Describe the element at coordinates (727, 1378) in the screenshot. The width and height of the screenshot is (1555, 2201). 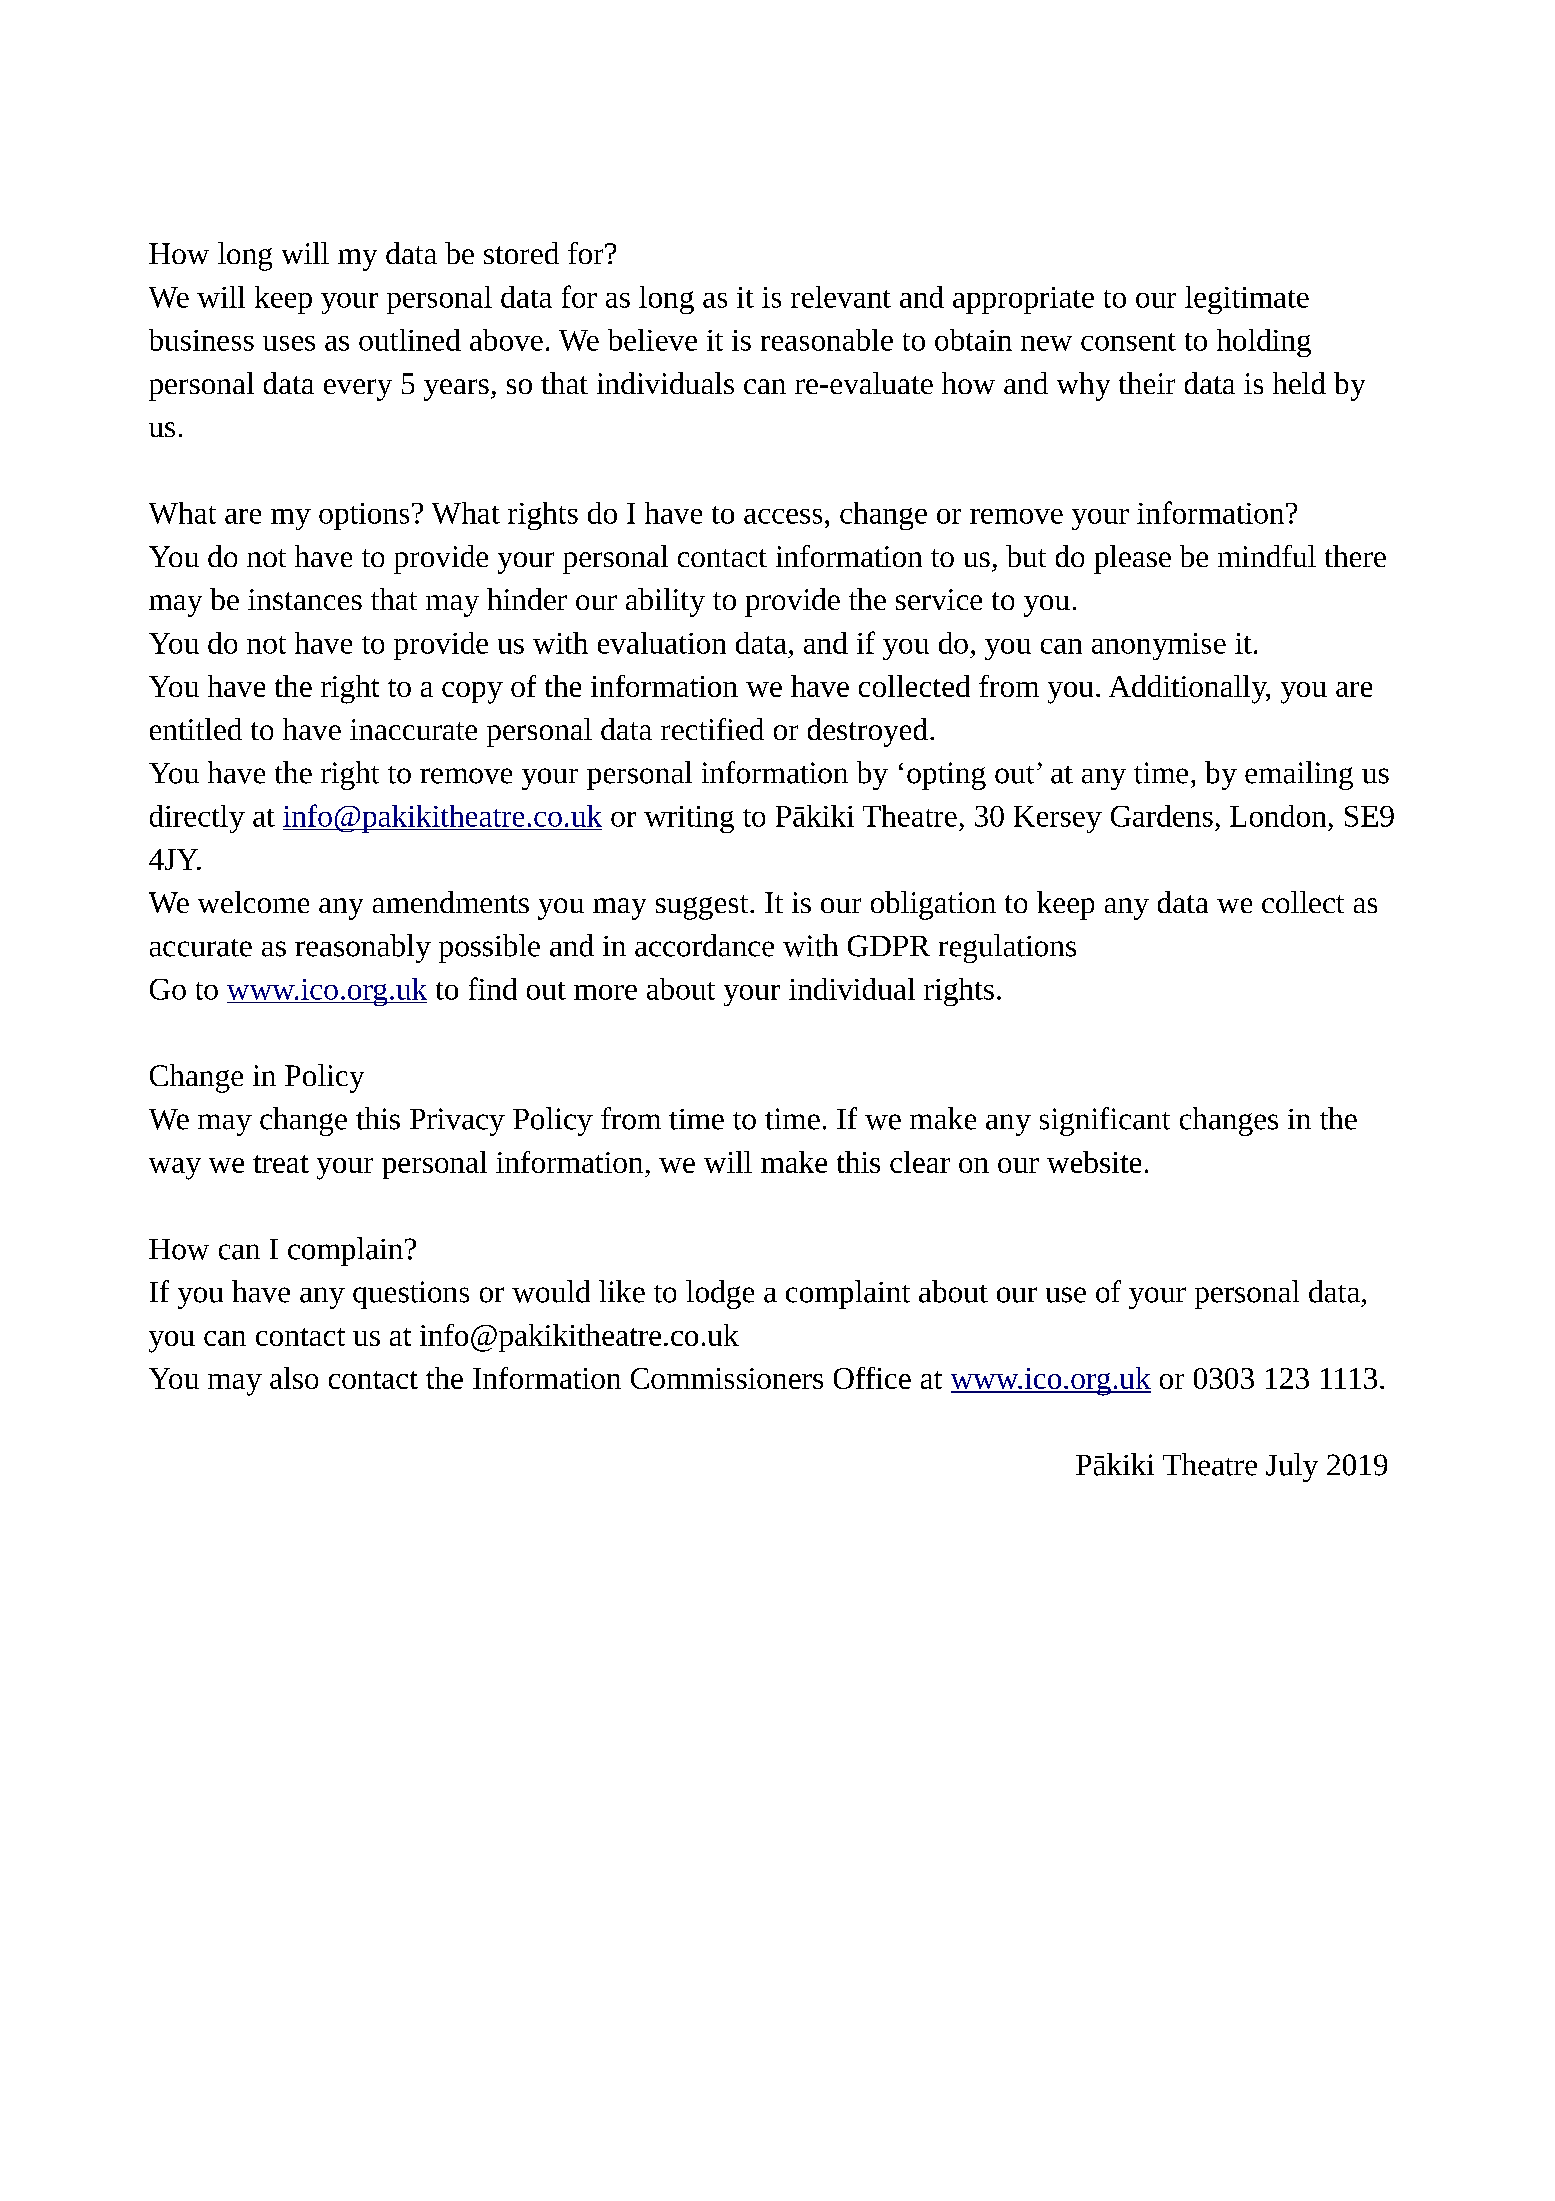
I see `Commissioners` at that location.
